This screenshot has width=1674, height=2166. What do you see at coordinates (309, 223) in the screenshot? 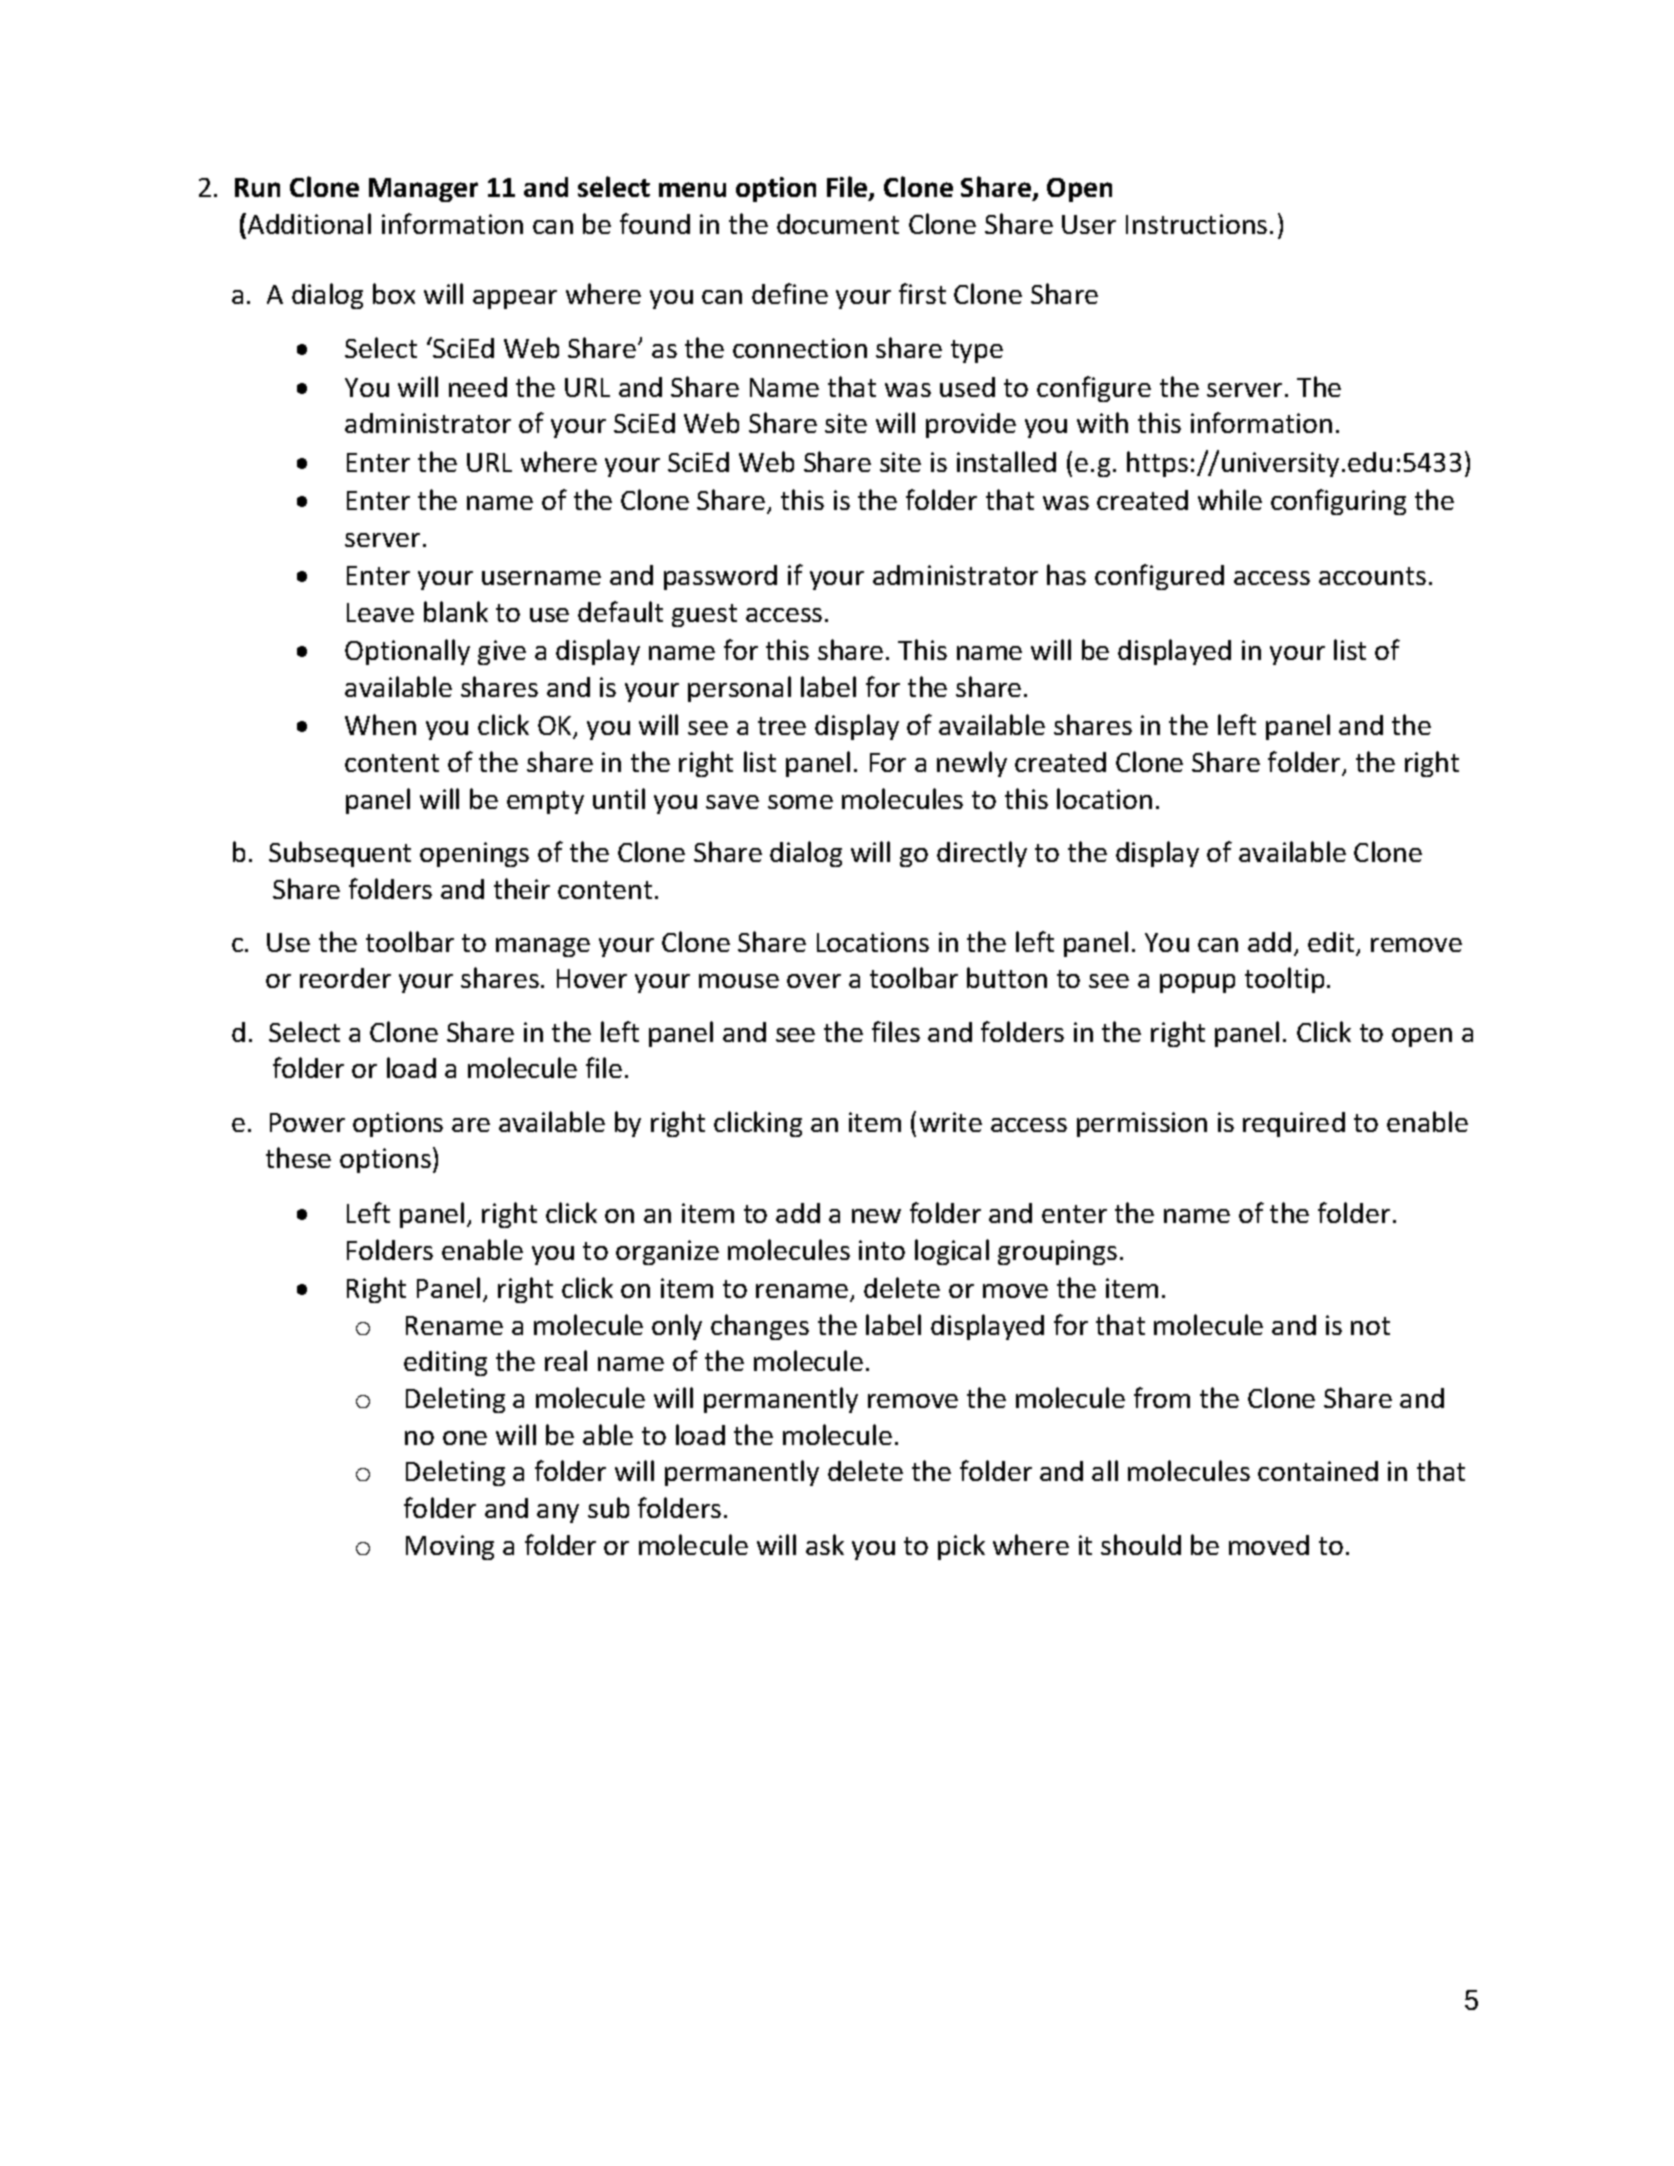
I see `Additional` at bounding box center [309, 223].
